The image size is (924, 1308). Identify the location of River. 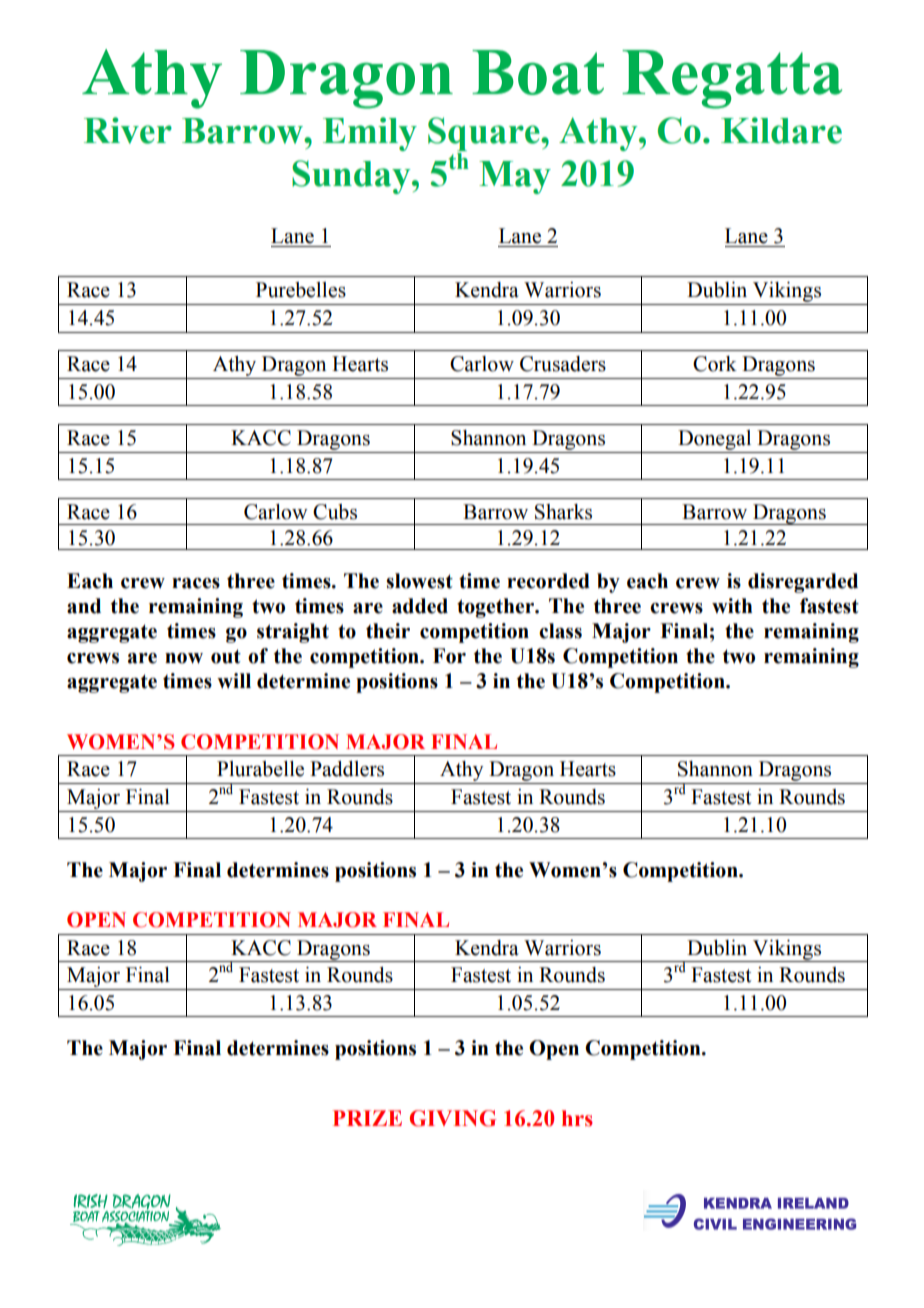
(128, 130).
